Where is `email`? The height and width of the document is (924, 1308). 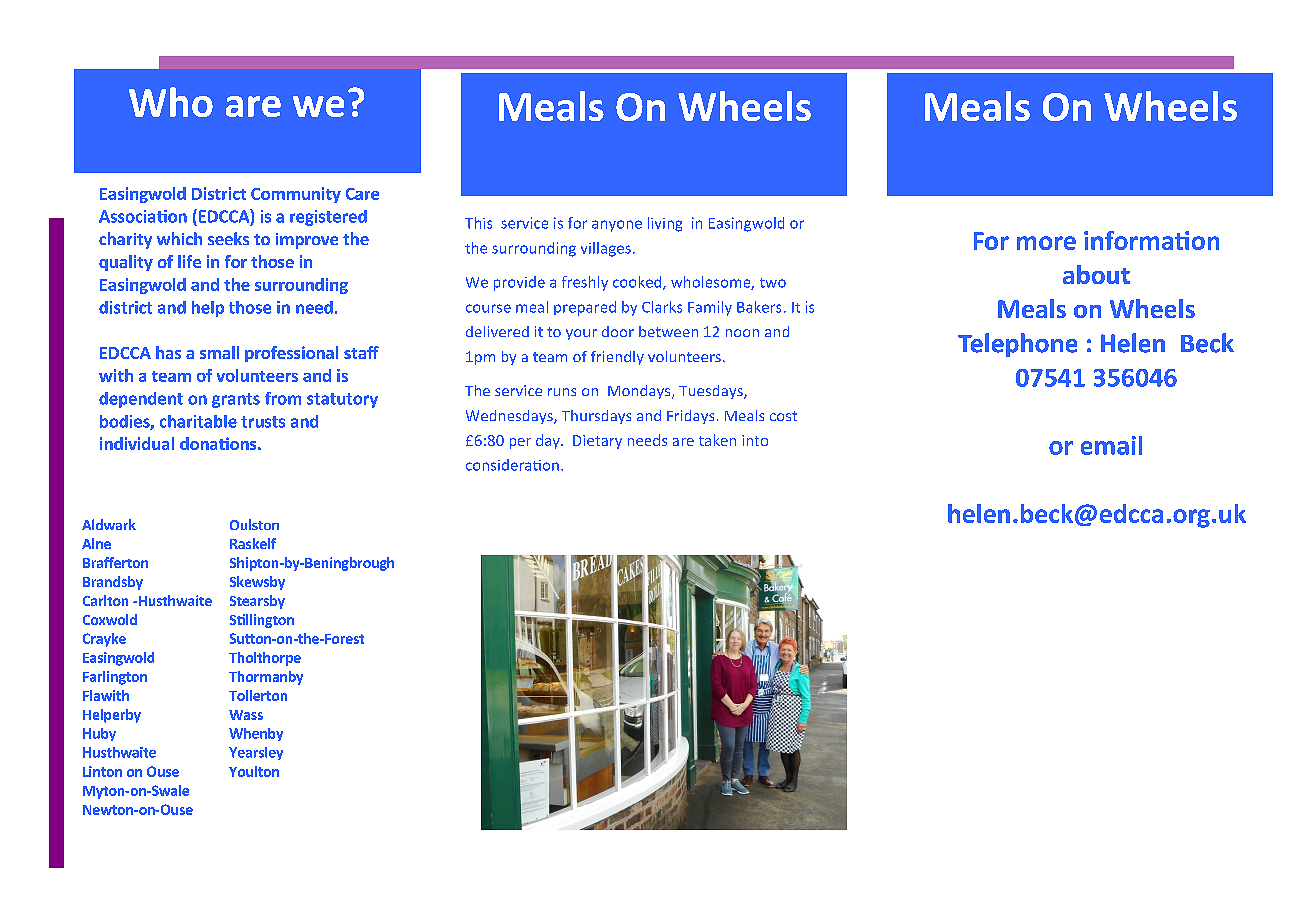 email is located at coordinates (1111, 445).
